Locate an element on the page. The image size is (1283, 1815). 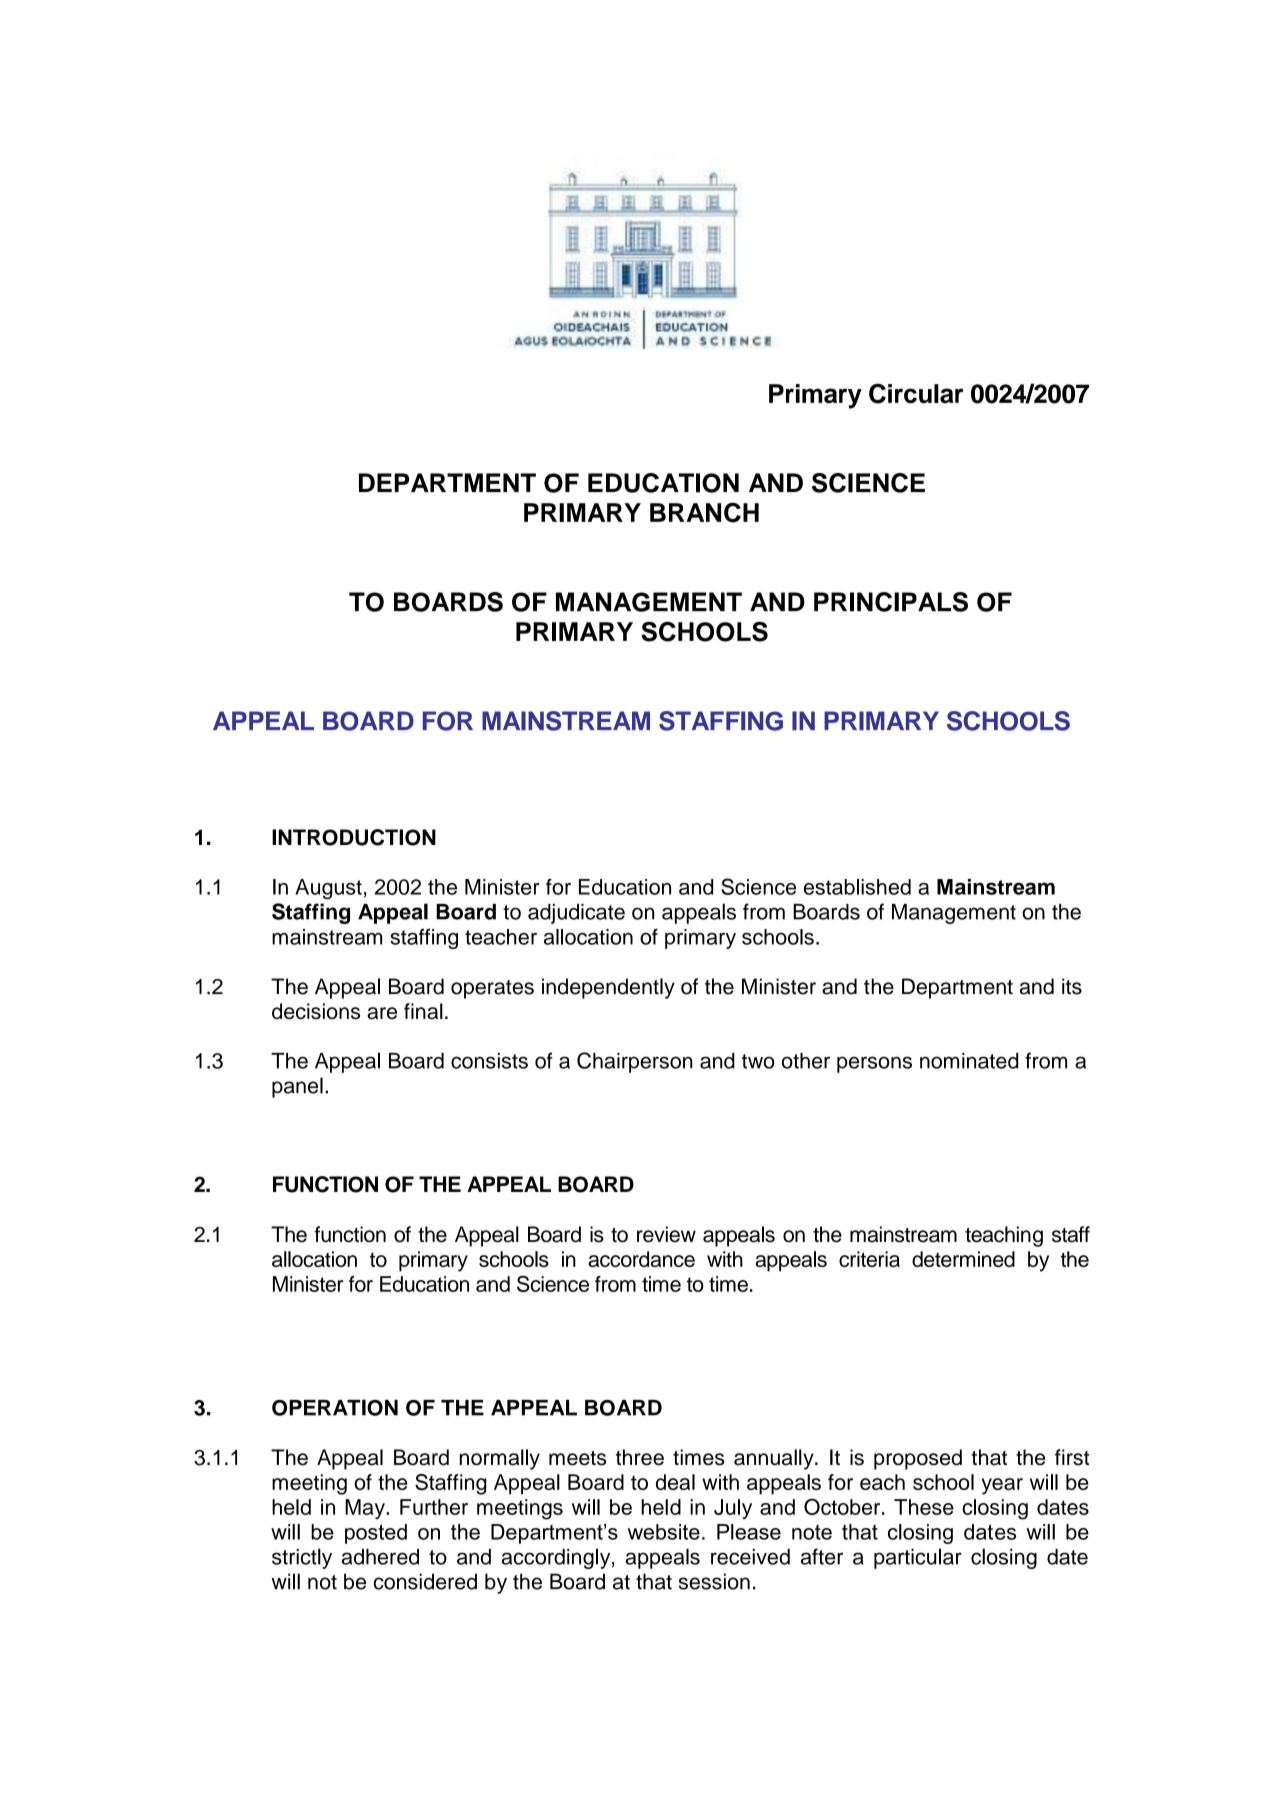
Circular is located at coordinates (916, 393).
